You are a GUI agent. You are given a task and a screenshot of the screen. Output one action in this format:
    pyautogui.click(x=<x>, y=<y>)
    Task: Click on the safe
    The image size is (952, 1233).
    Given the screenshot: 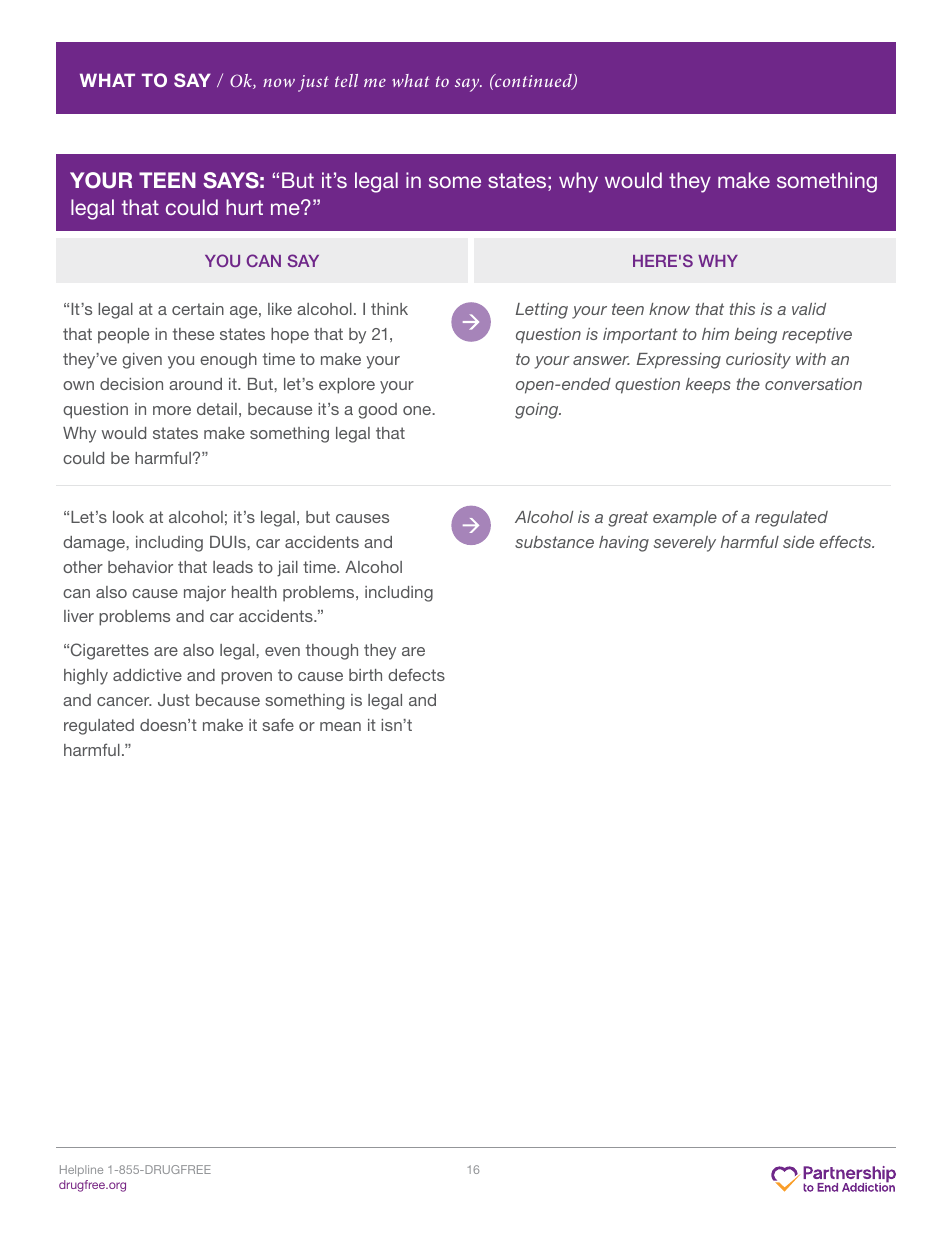 What is the action you would take?
    pyautogui.click(x=278, y=724)
